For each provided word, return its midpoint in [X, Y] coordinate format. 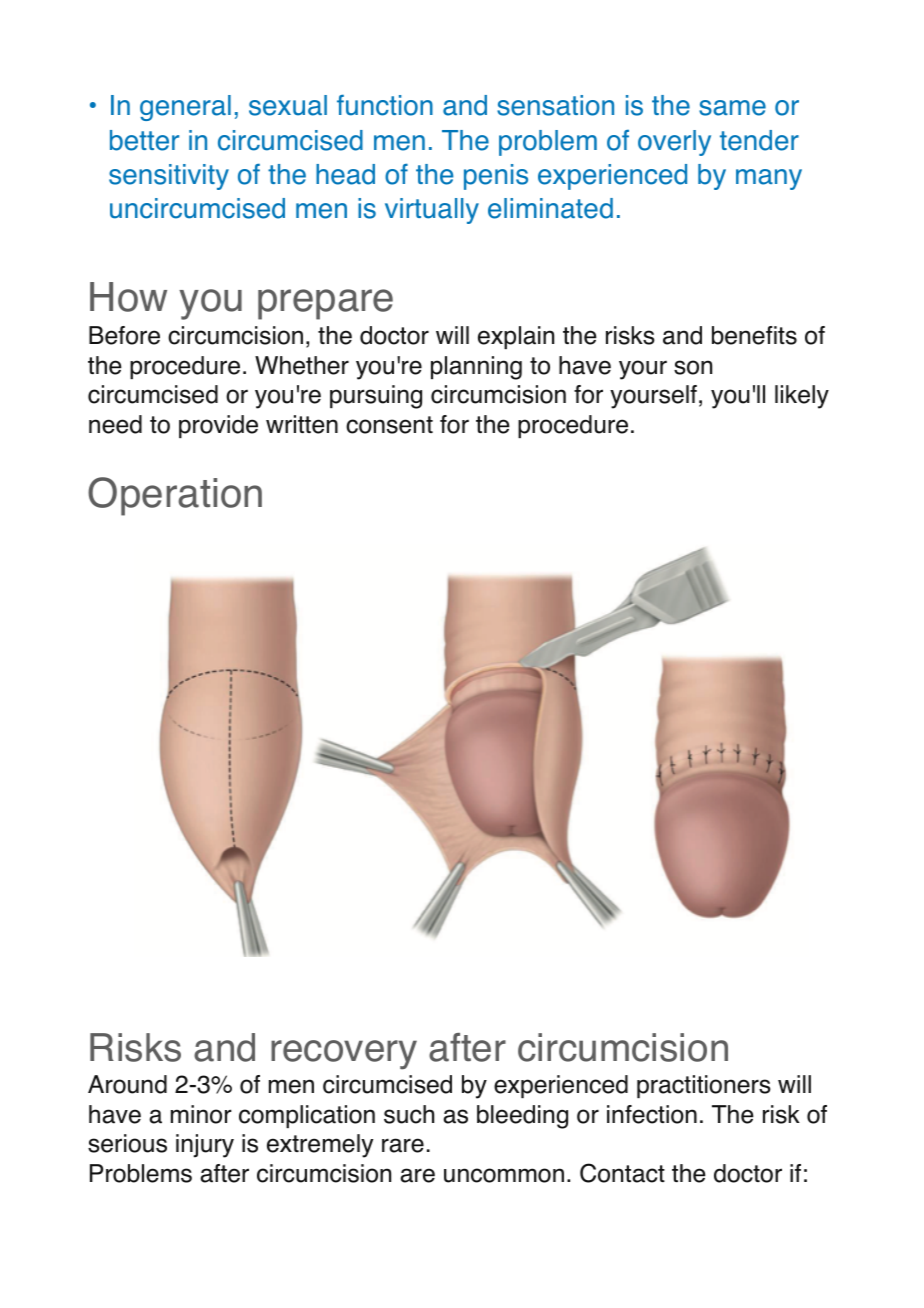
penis [496, 177]
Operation [175, 496]
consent [389, 425]
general [185, 108]
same [732, 108]
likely [802, 397]
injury [205, 1146]
